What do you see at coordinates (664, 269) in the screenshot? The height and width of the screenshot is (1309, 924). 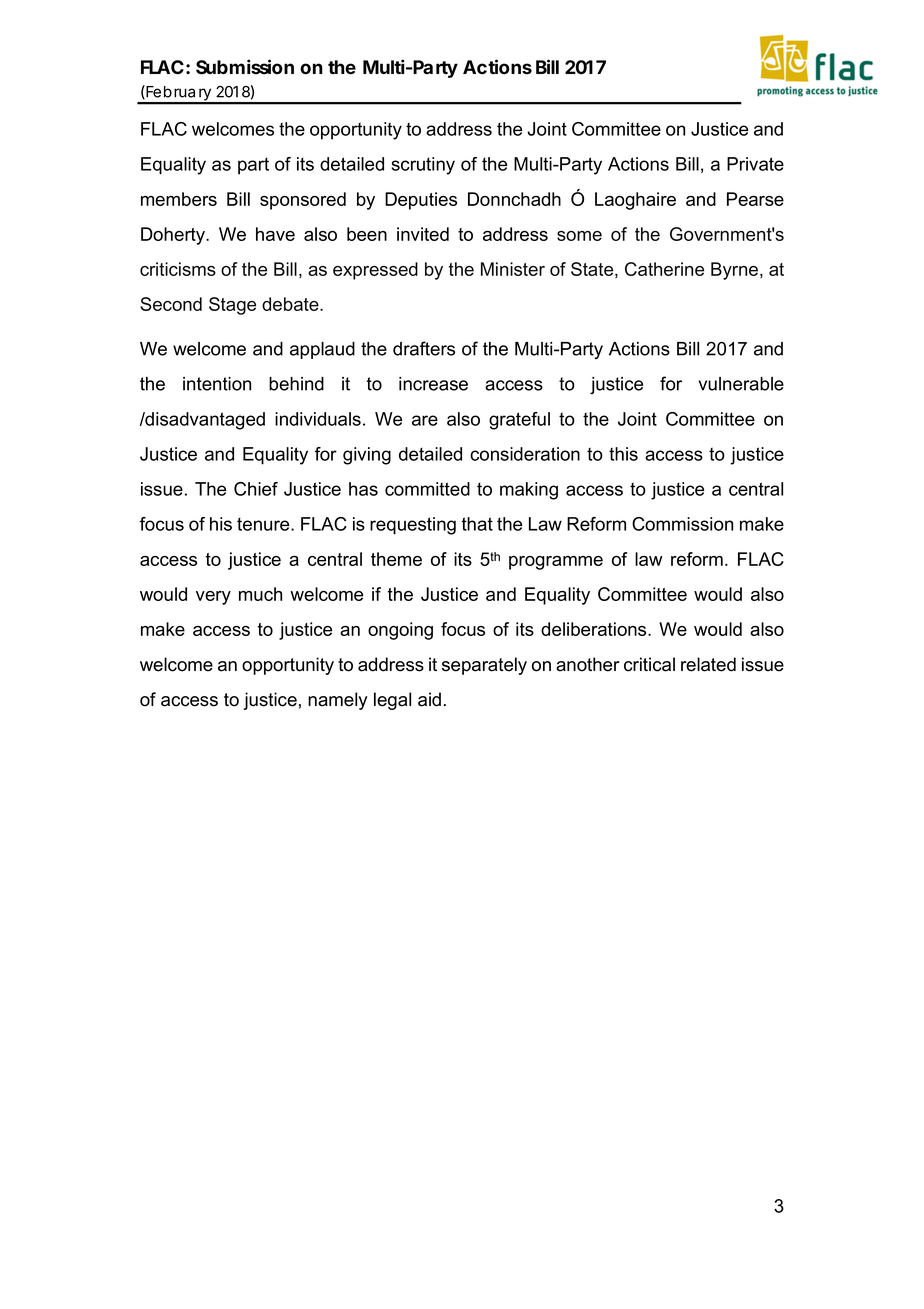 I see `Catherine` at bounding box center [664, 269].
